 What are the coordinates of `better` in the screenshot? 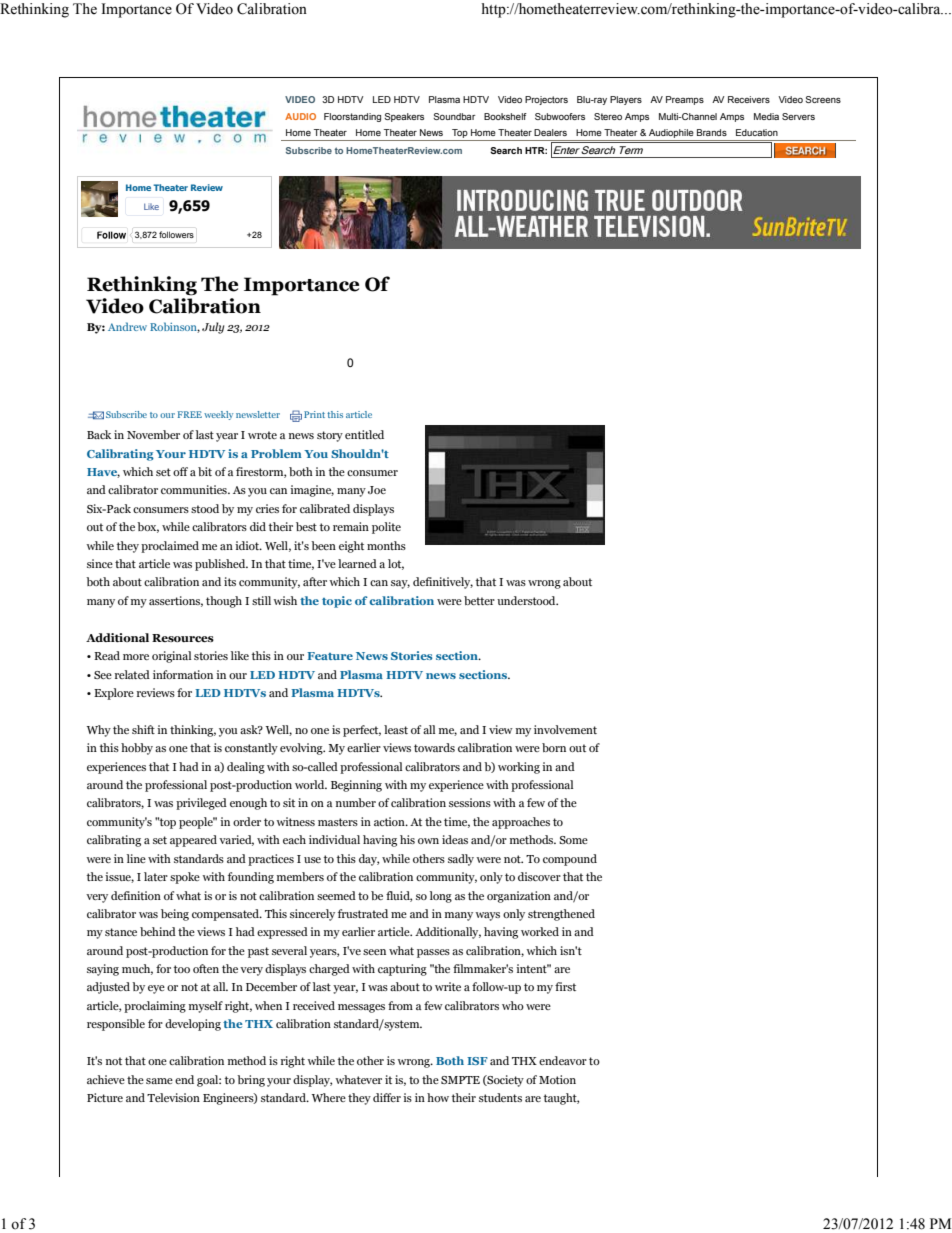 It's located at (479, 600).
